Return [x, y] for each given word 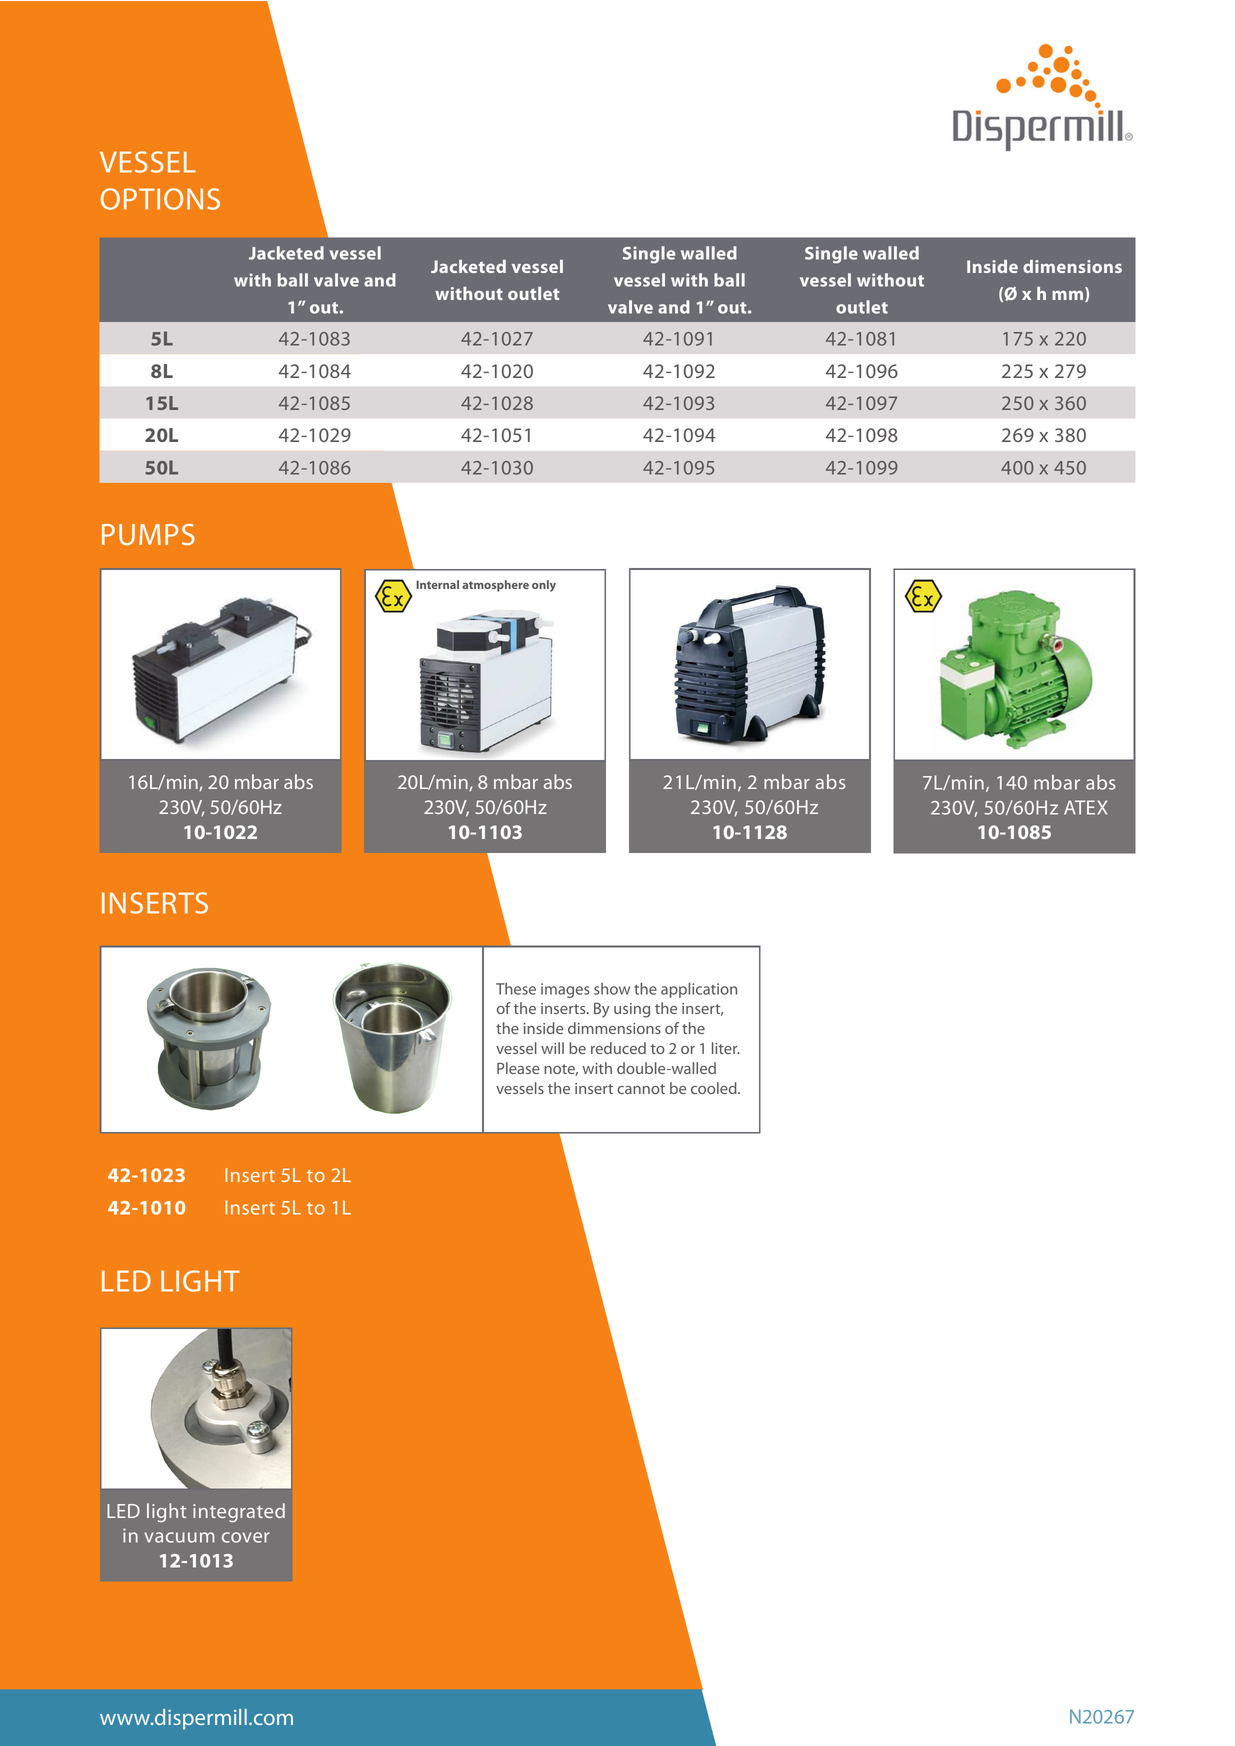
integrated [239, 1512]
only [544, 586]
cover [246, 1537]
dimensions [1072, 266]
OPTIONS [160, 199]
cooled [715, 1088]
